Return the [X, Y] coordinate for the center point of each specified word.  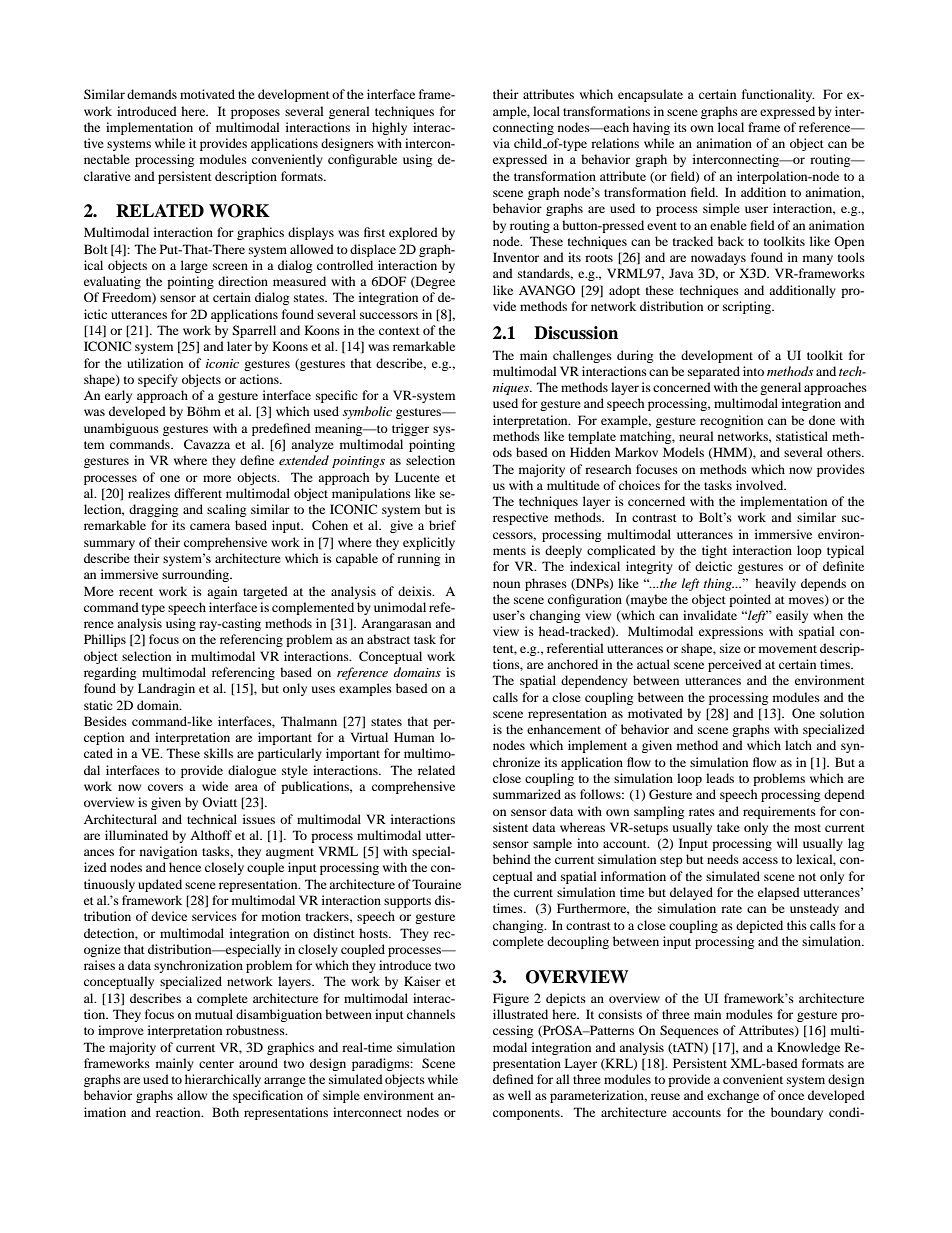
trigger [410, 429]
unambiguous [121, 429]
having [651, 128]
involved [761, 485]
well [519, 1095]
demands [152, 94]
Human [414, 737]
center [216, 1064]
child [529, 143]
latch [798, 745]
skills [218, 753]
